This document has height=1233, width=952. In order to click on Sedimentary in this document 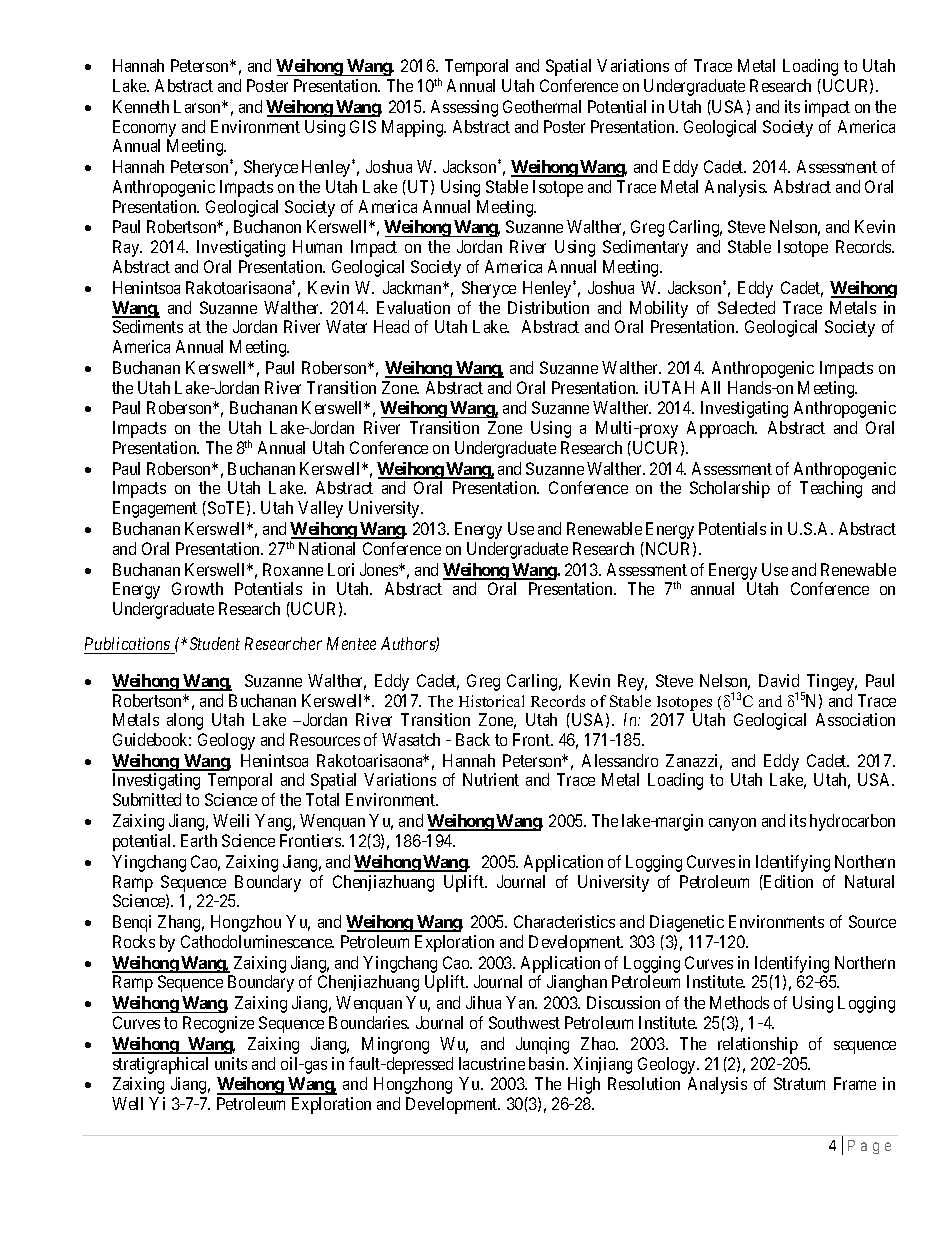, I will do `click(645, 248)`.
